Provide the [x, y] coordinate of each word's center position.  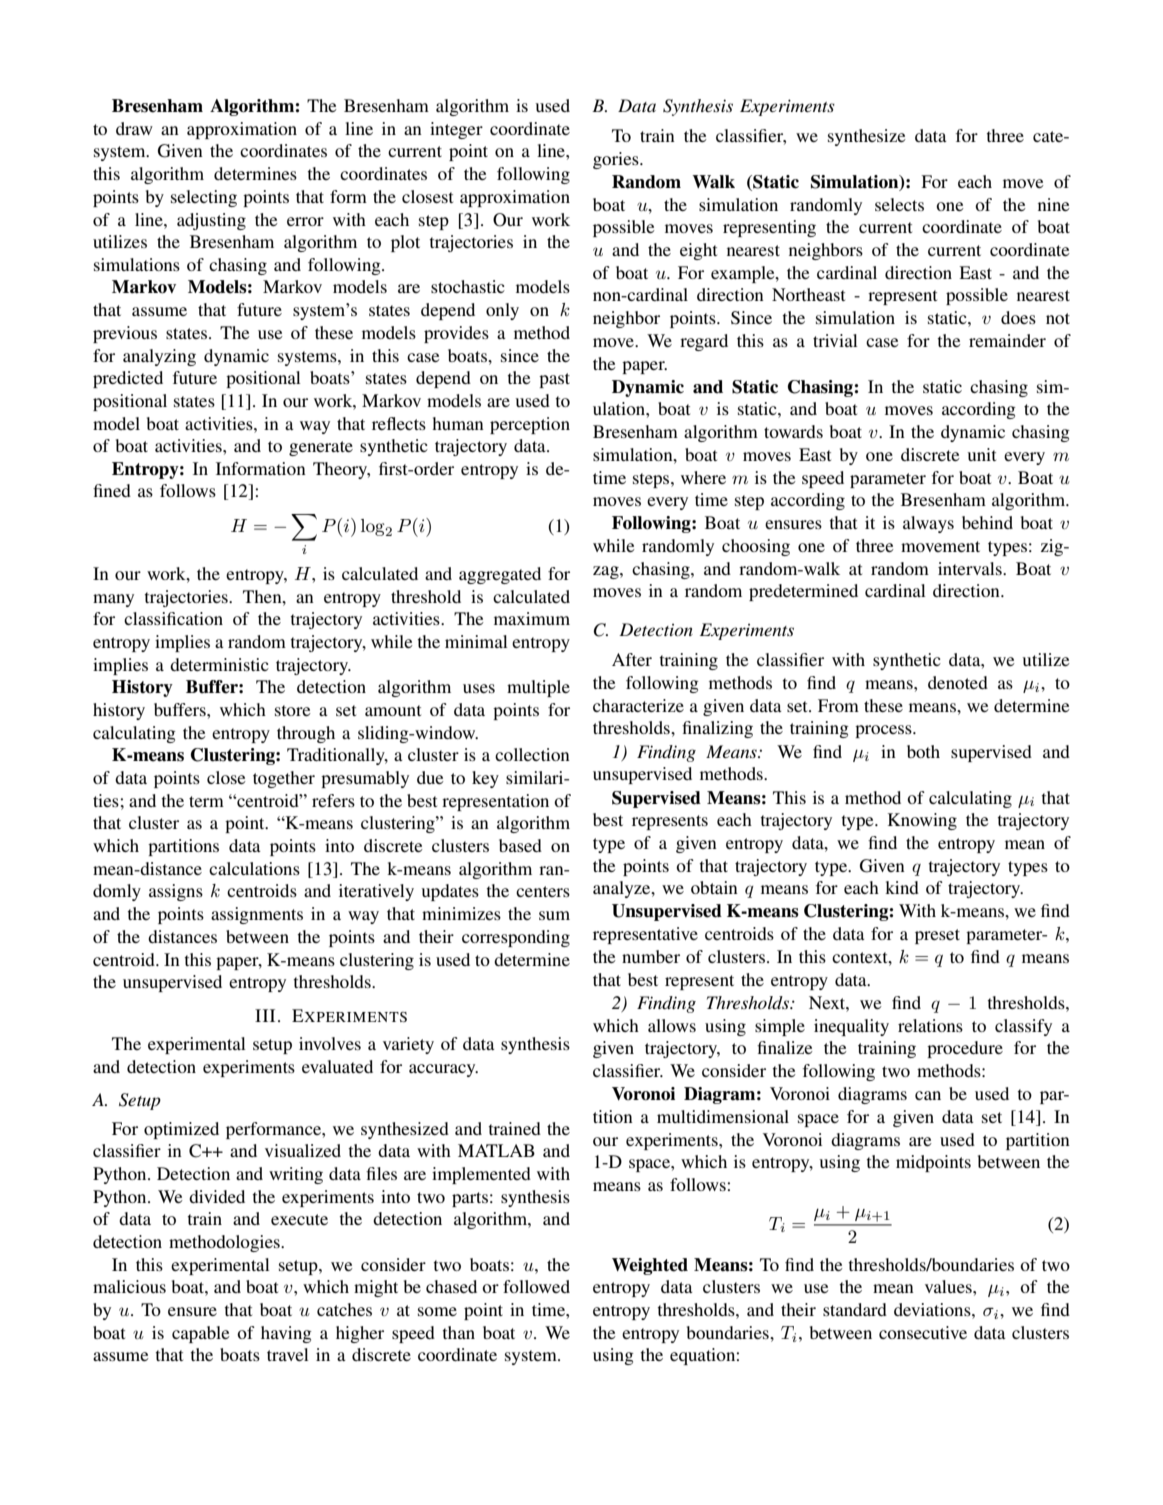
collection [532, 754]
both [923, 751]
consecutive [923, 1332]
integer [456, 130]
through [306, 734]
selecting [204, 198]
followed [536, 1286]
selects [899, 204]
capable [201, 1334]
